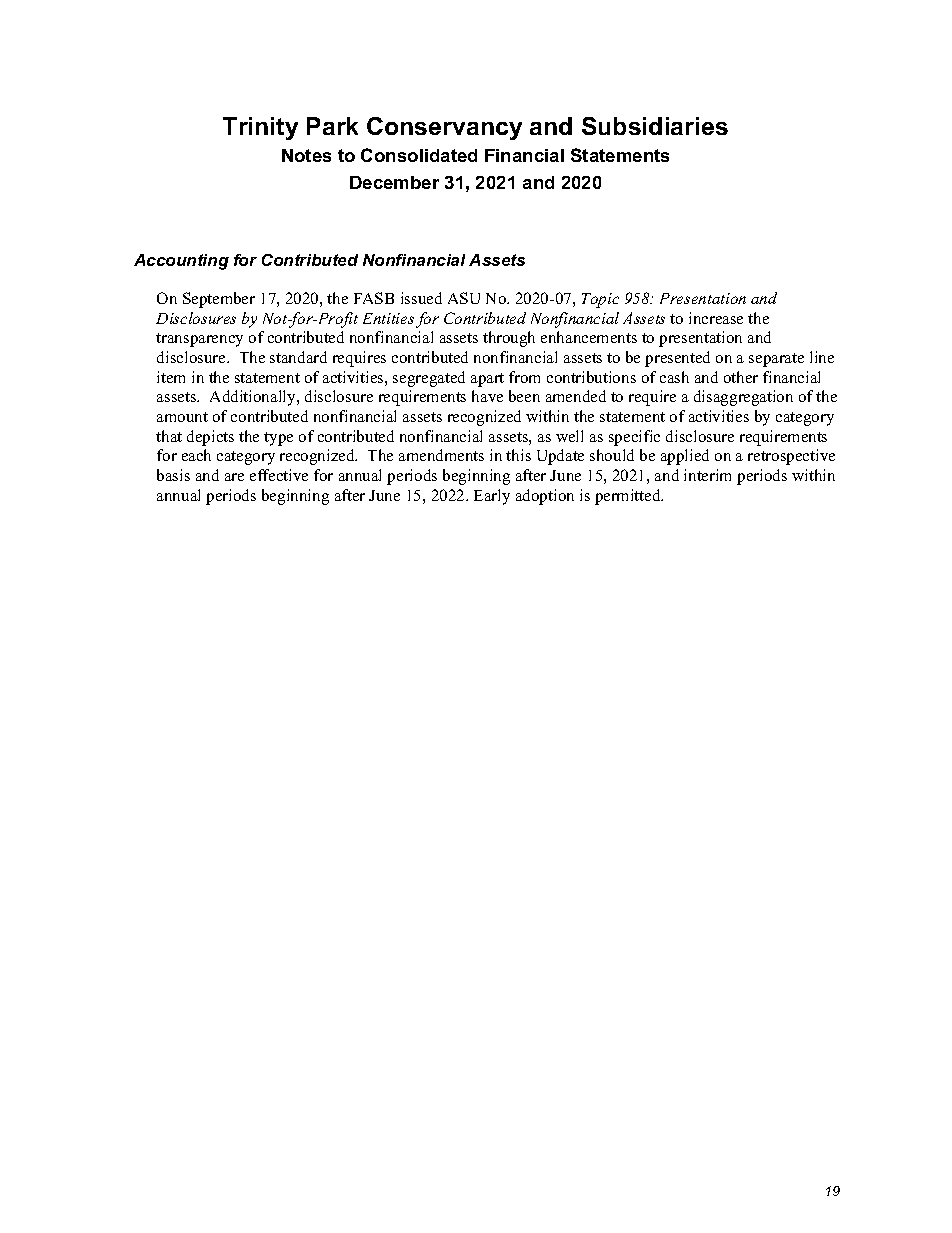 This screenshot has width=952, height=1233. What do you see at coordinates (741, 377) in the screenshot?
I see `other` at bounding box center [741, 377].
